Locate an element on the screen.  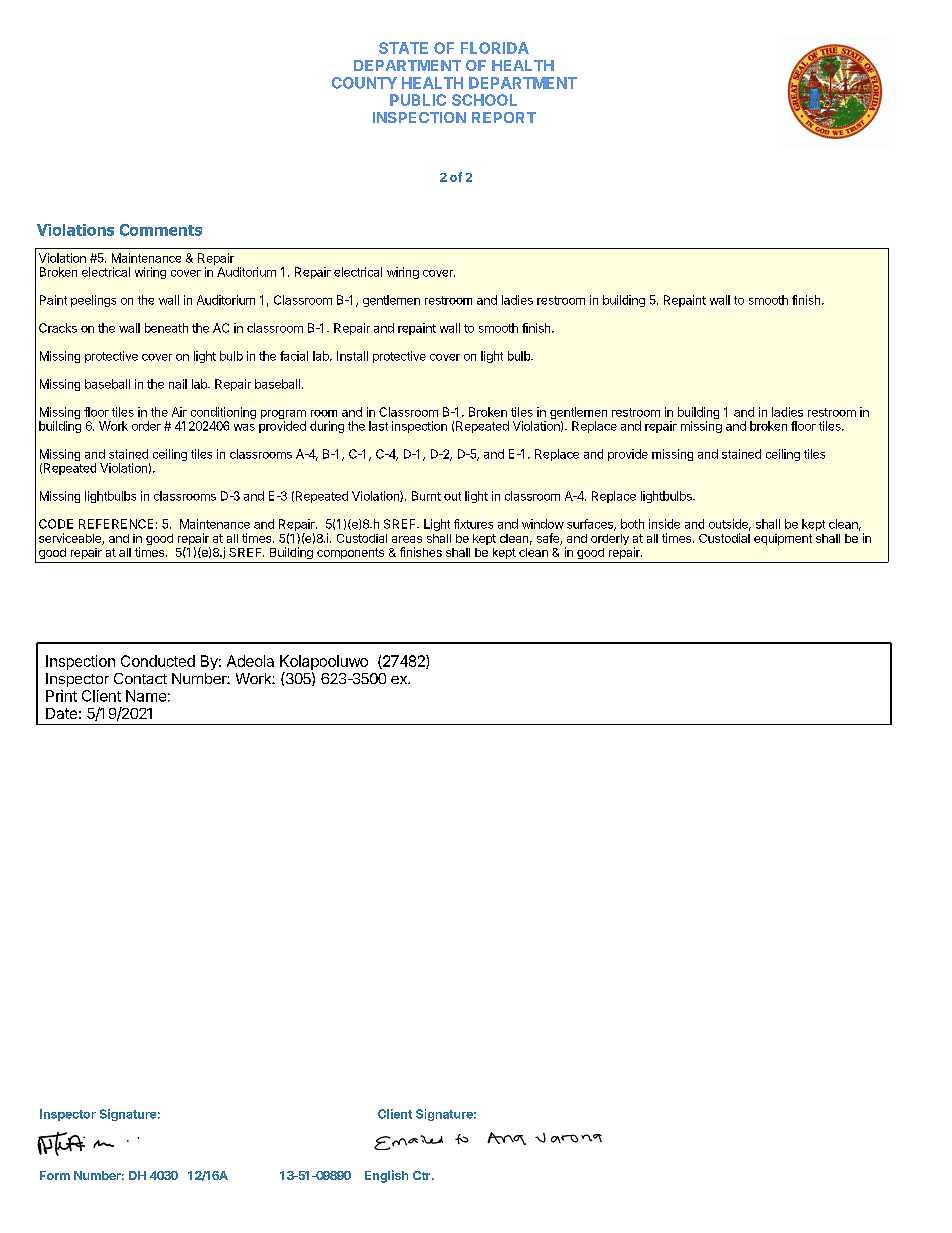
Date is located at coordinates (61, 713).
